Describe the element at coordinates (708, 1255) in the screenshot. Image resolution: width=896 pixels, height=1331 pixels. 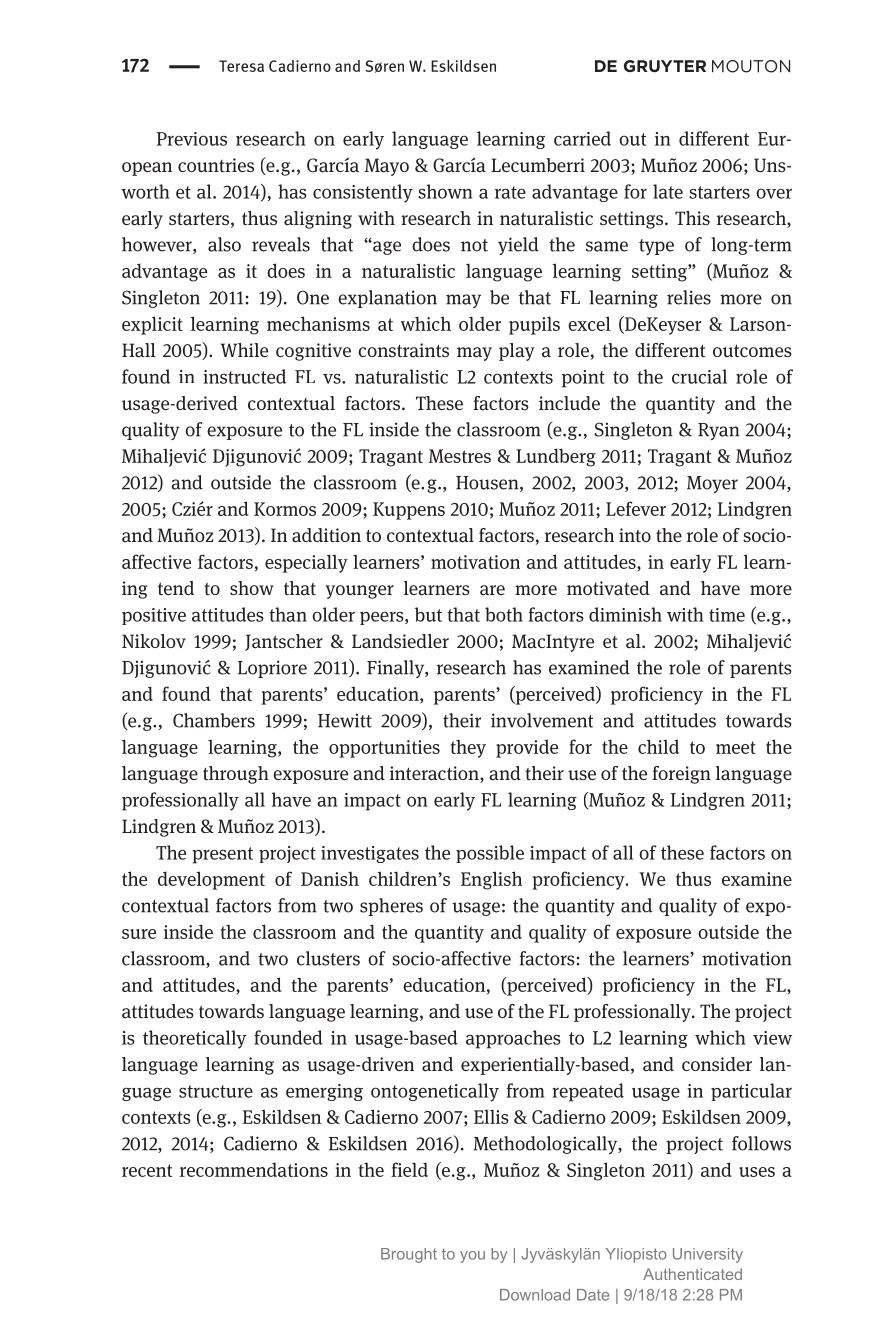
I see `University` at that location.
